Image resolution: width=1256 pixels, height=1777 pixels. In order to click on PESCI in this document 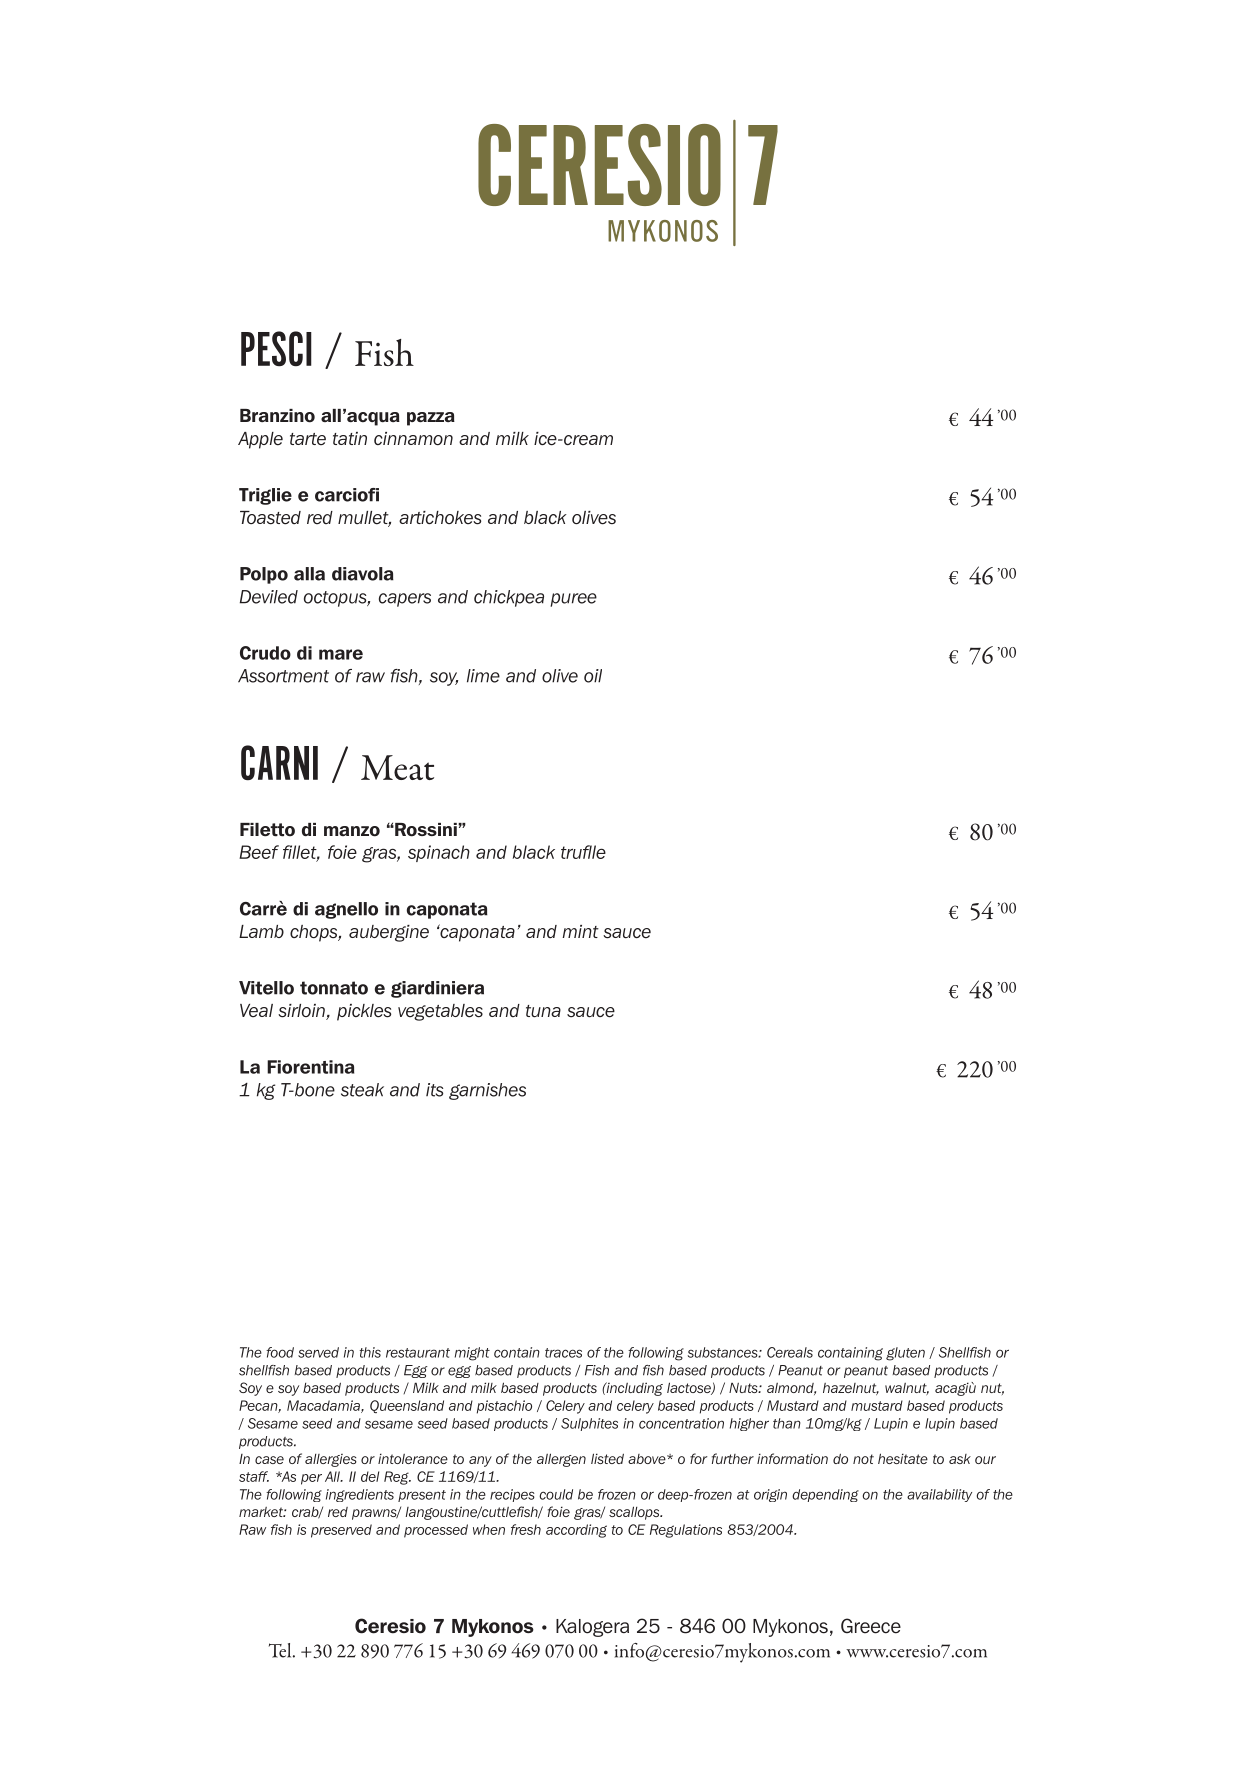, I will do `click(276, 349)`.
